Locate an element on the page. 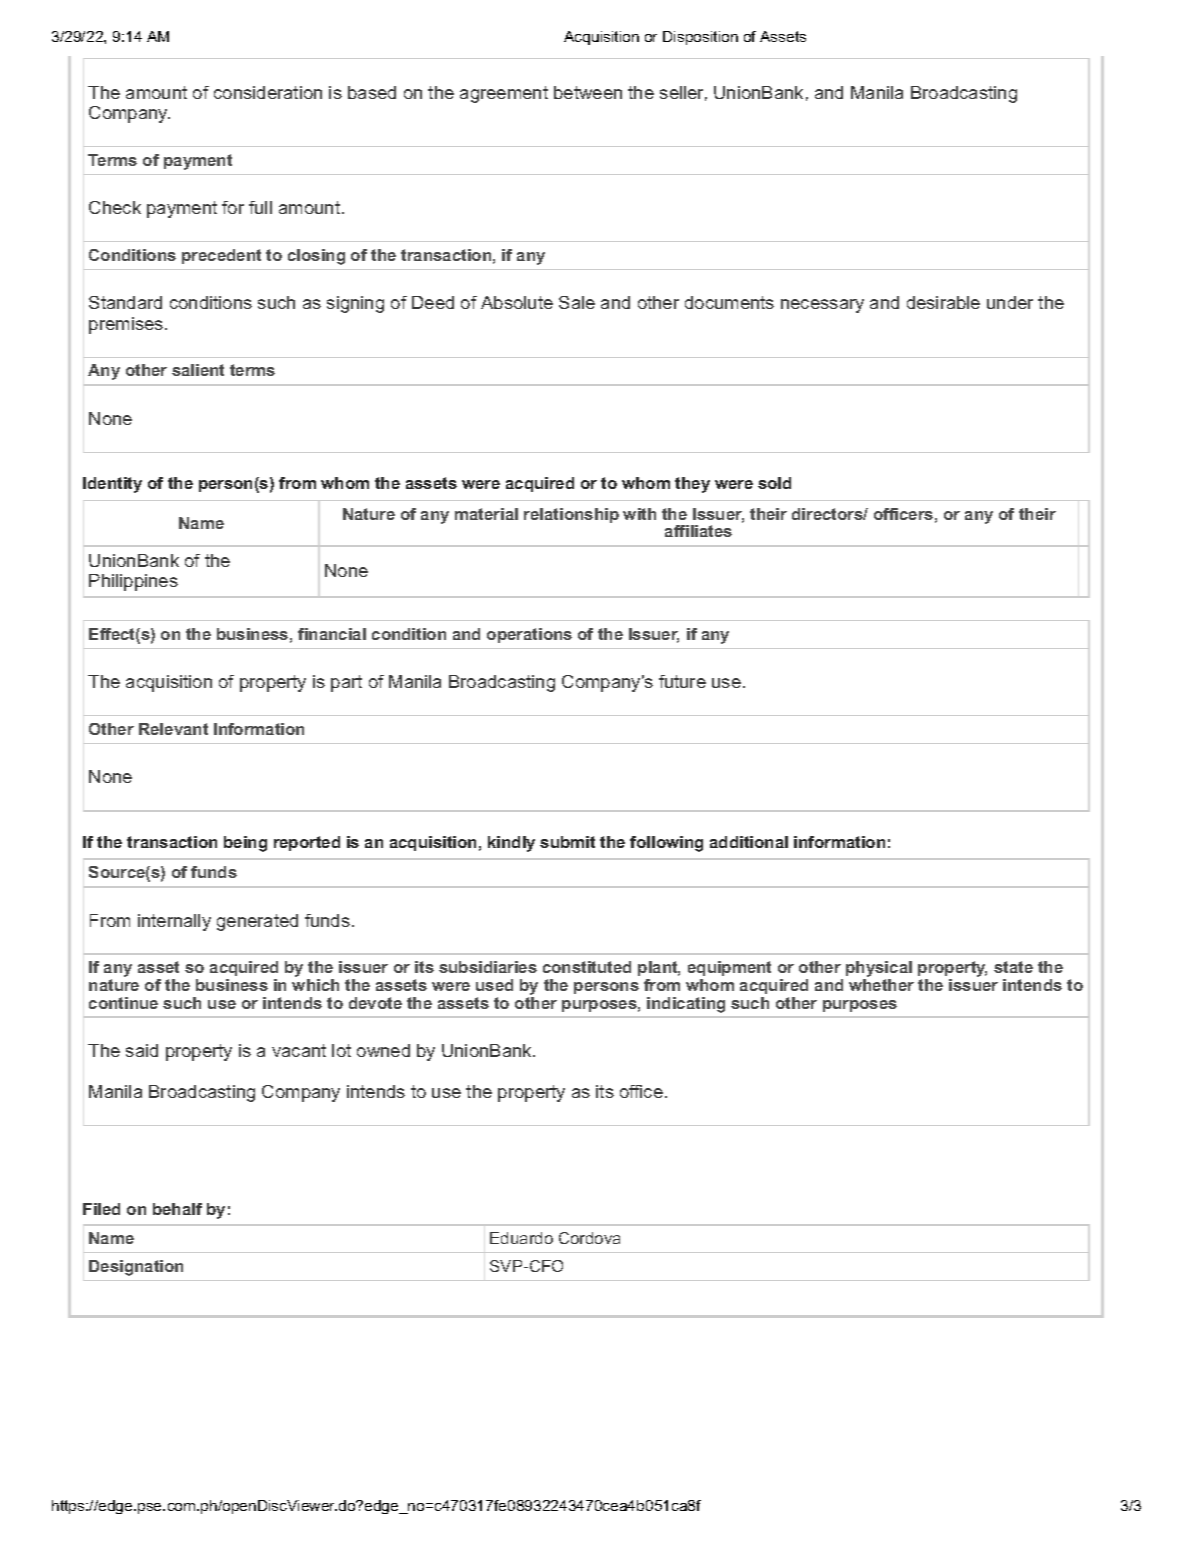  behalf is located at coordinates (177, 1209).
